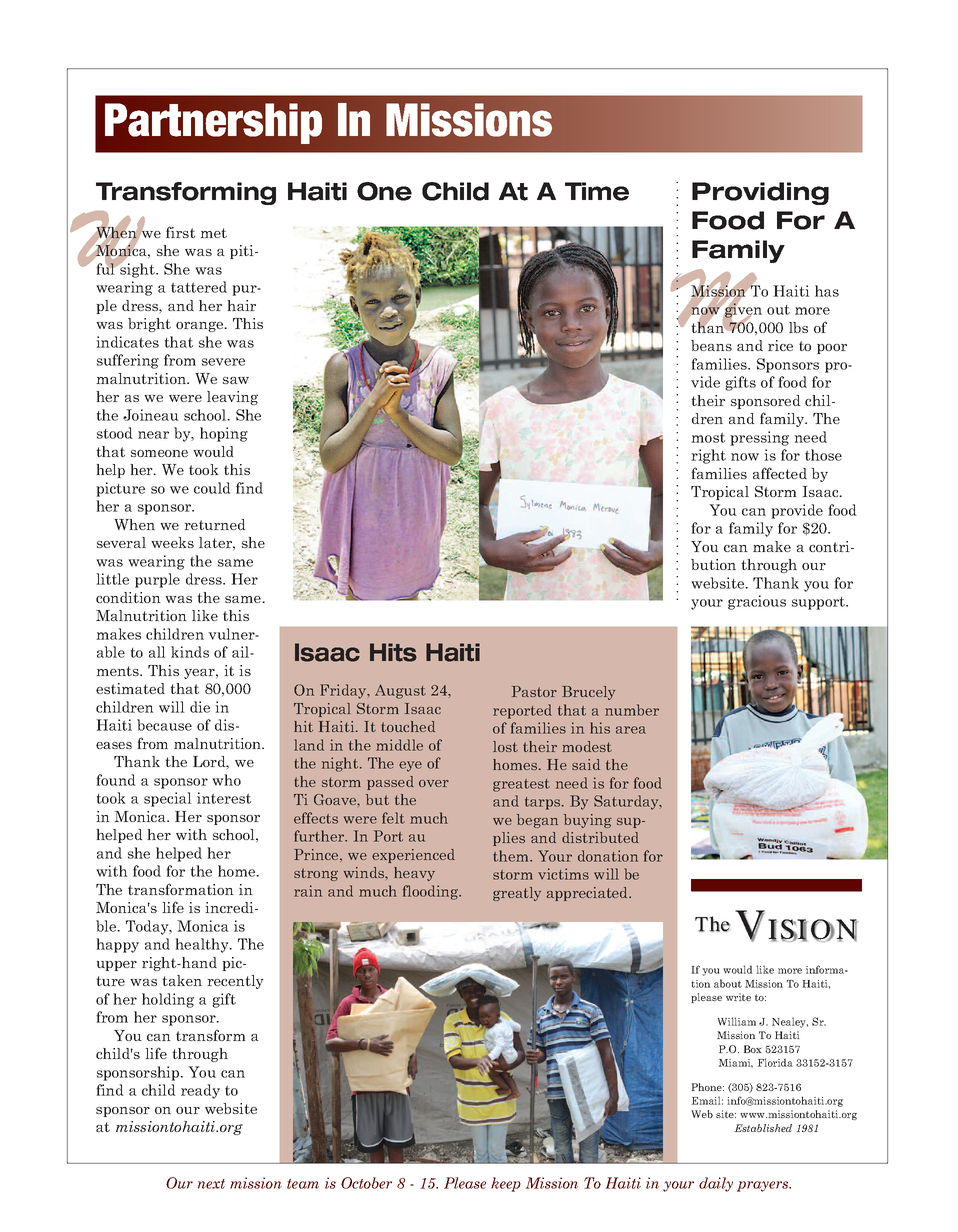 Image resolution: width=958 pixels, height=1232 pixels. Describe the element at coordinates (760, 193) in the page. I see `Providing` at that location.
